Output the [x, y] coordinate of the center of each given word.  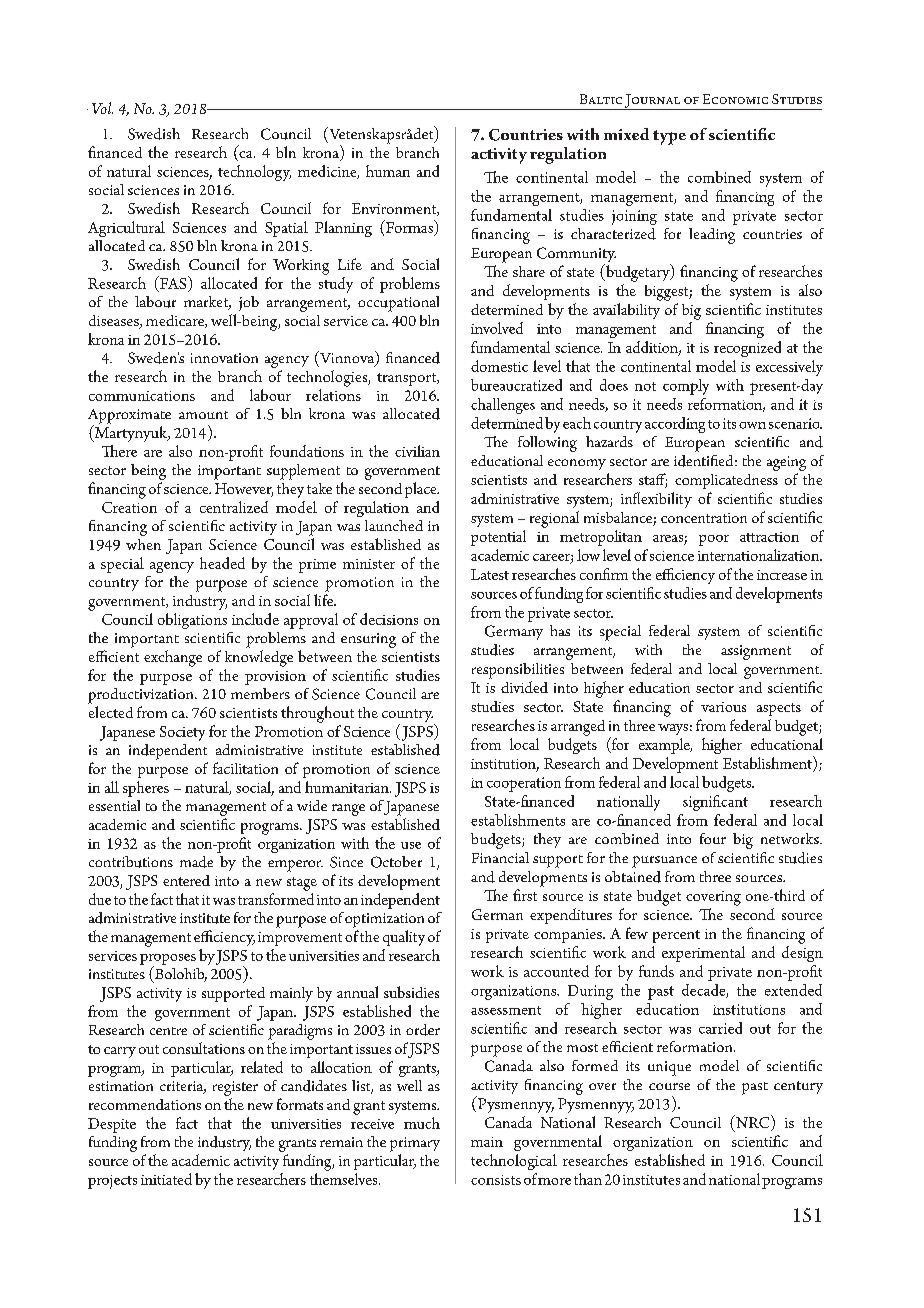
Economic [735, 99]
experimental [703, 954]
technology [254, 173]
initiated [166, 1179]
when [143, 544]
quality [404, 938]
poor [714, 540]
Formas [410, 227]
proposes [168, 960]
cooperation [524, 784]
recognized [747, 349]
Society [182, 733]
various [723, 707]
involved [497, 328]
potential [498, 538]
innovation [224, 358]
